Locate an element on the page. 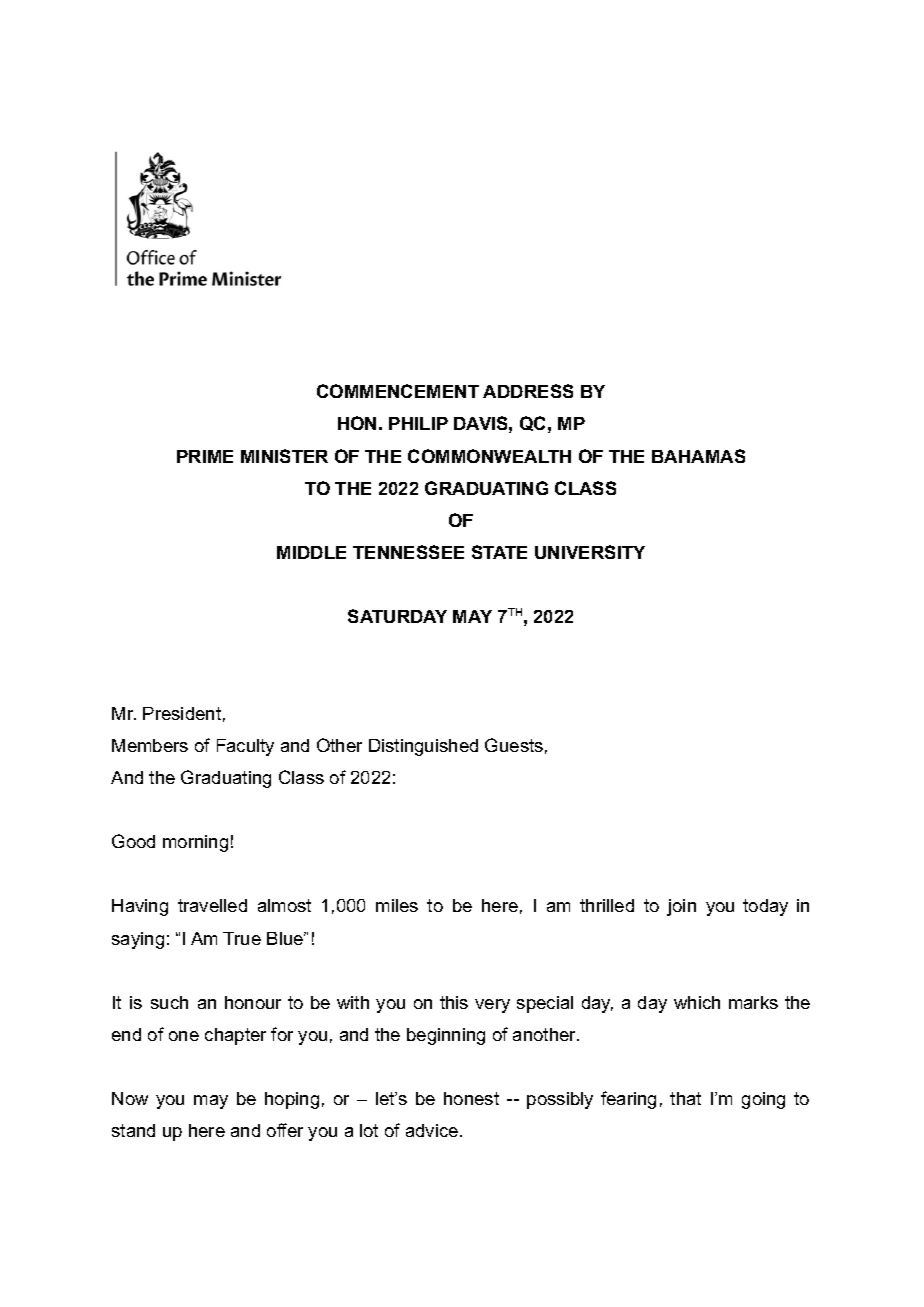  PHILIP is located at coordinates (418, 423).
